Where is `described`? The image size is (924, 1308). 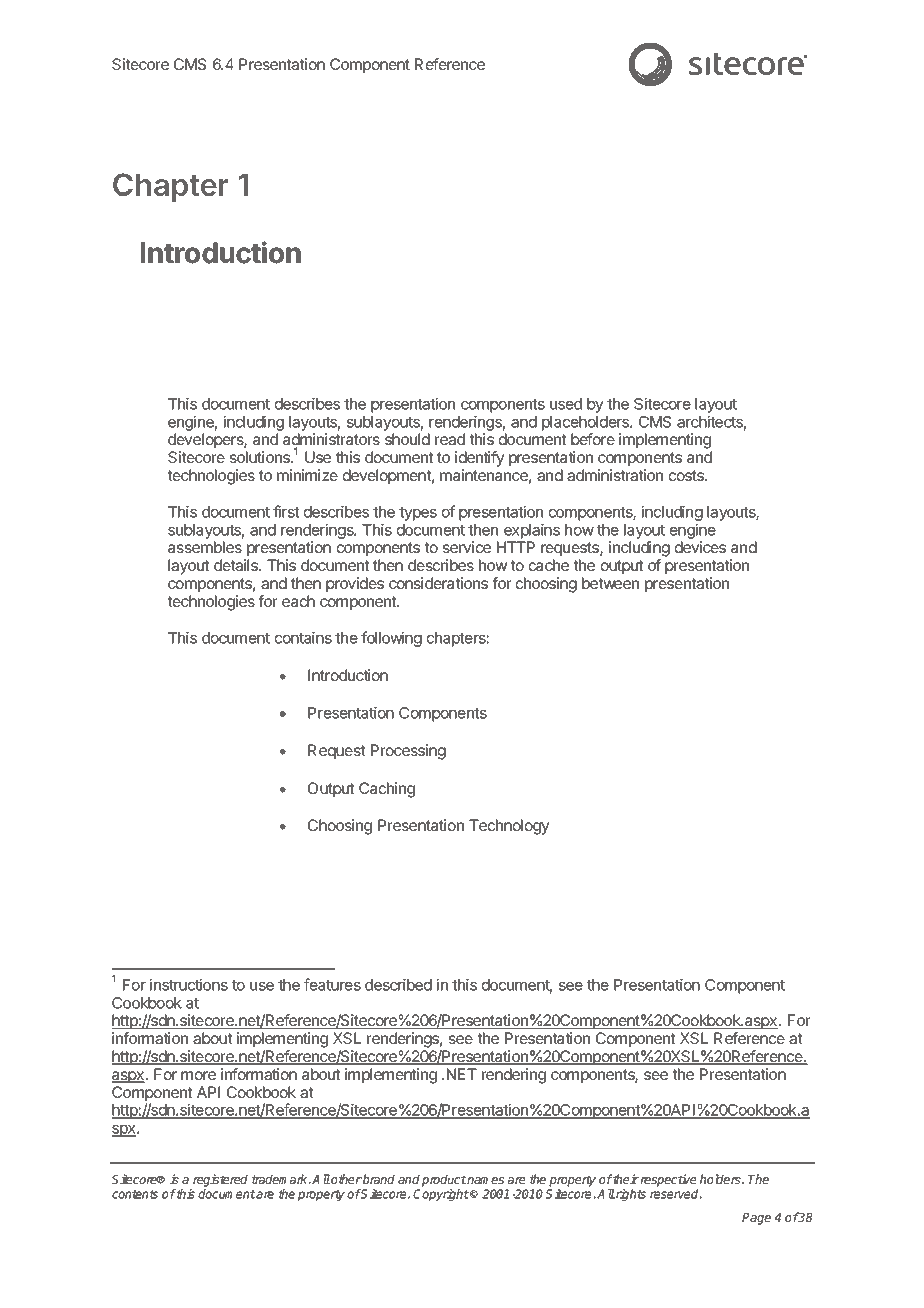 described is located at coordinates (398, 984).
